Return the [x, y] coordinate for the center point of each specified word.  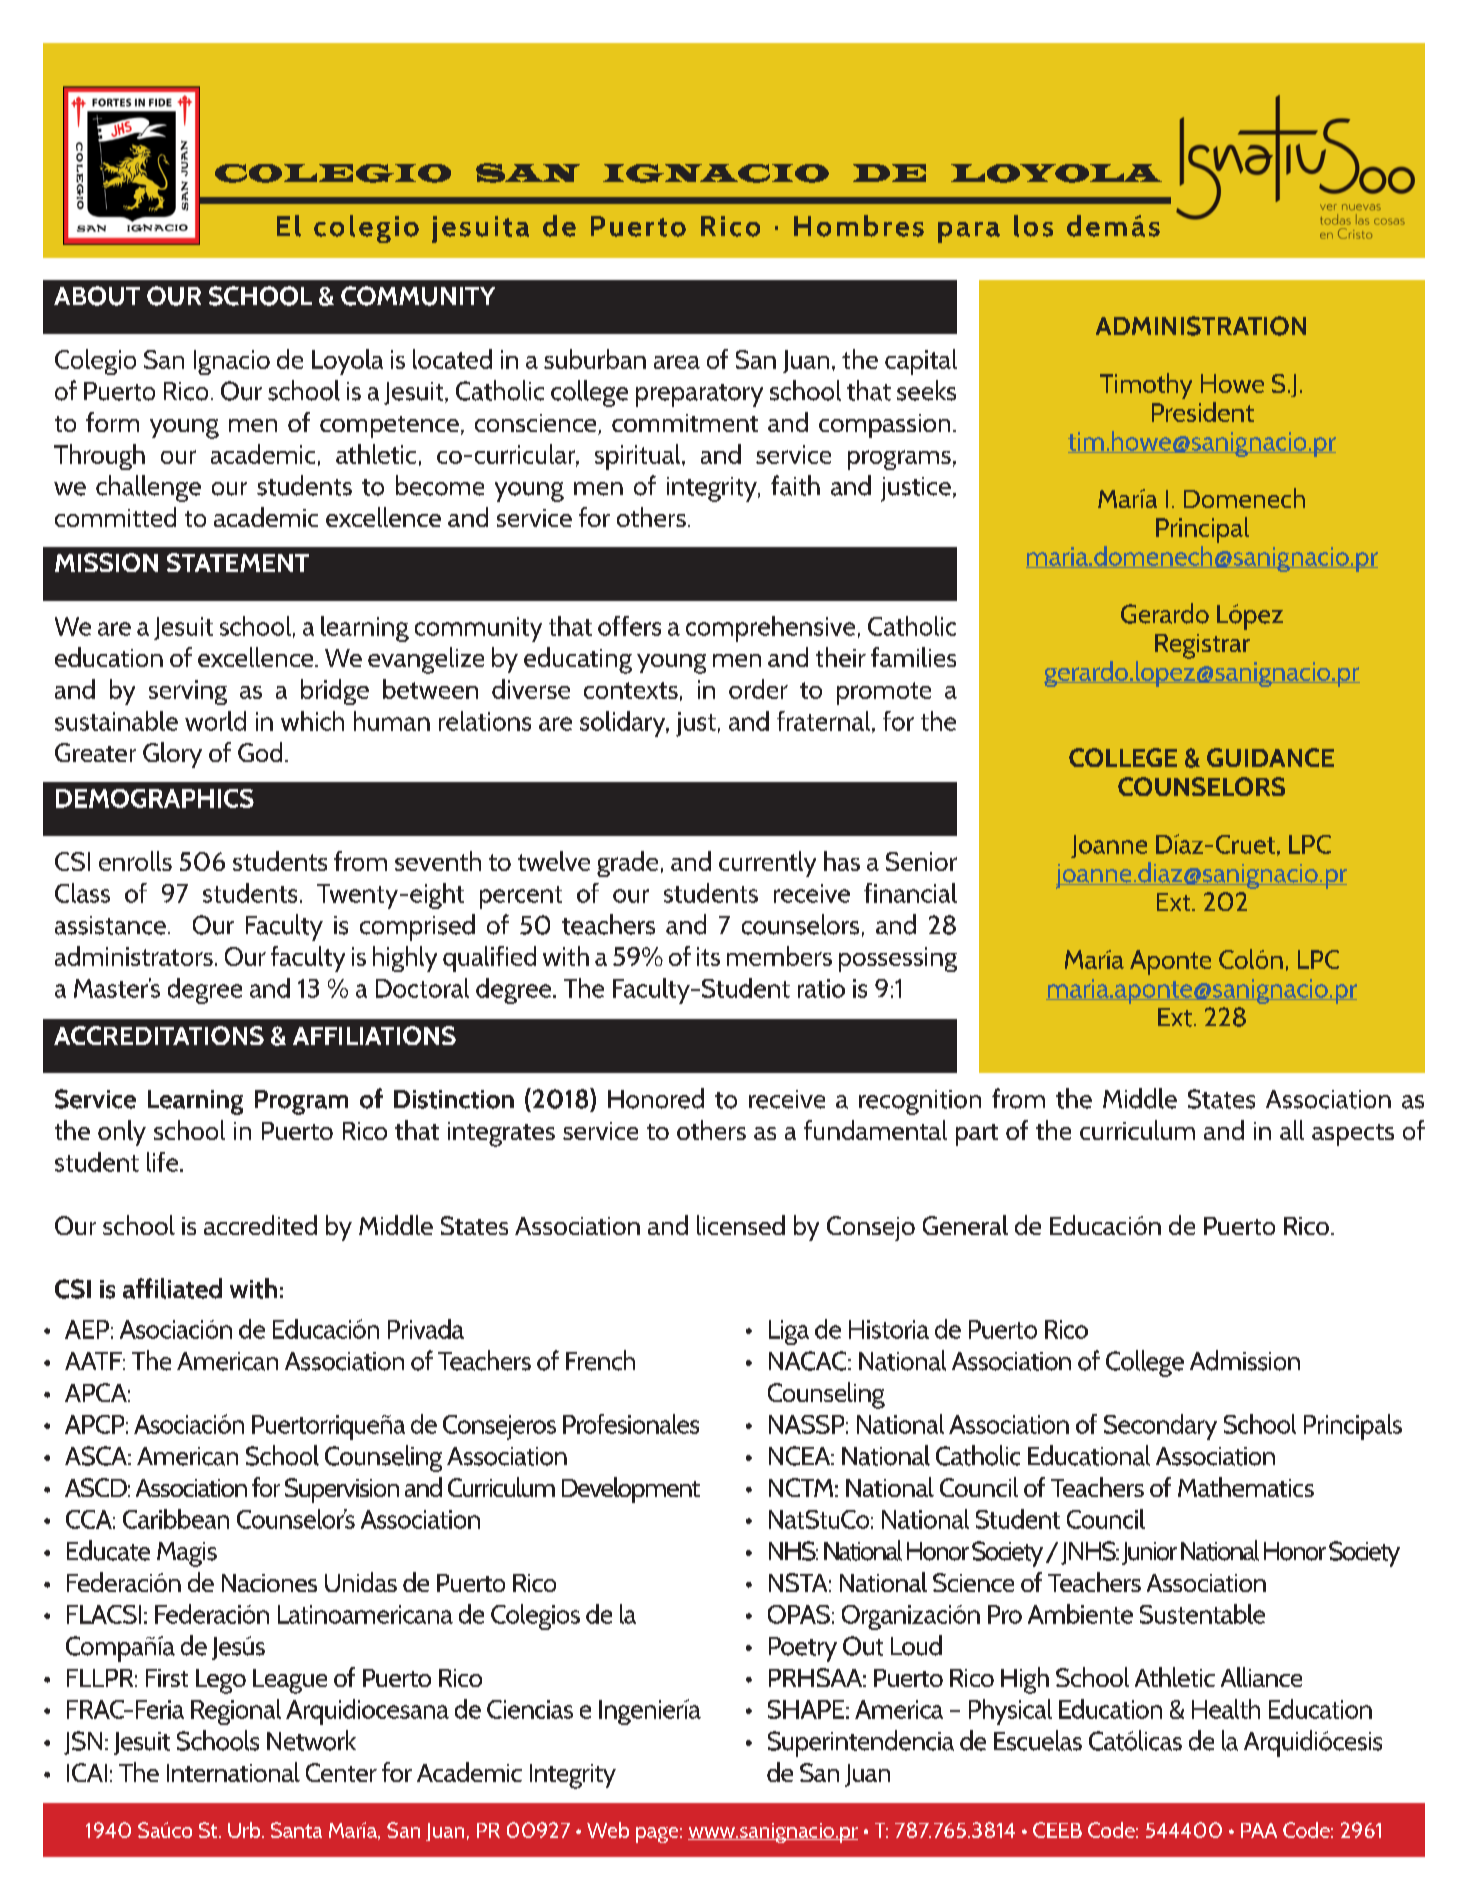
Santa [296, 1830]
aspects [1353, 1135]
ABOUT [97, 296]
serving [188, 692]
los [1033, 226]
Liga [789, 1332]
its [708, 956]
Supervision [342, 1490]
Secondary [1160, 1427]
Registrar [1202, 646]
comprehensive [770, 629]
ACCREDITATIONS [159, 1035]
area [677, 362]
